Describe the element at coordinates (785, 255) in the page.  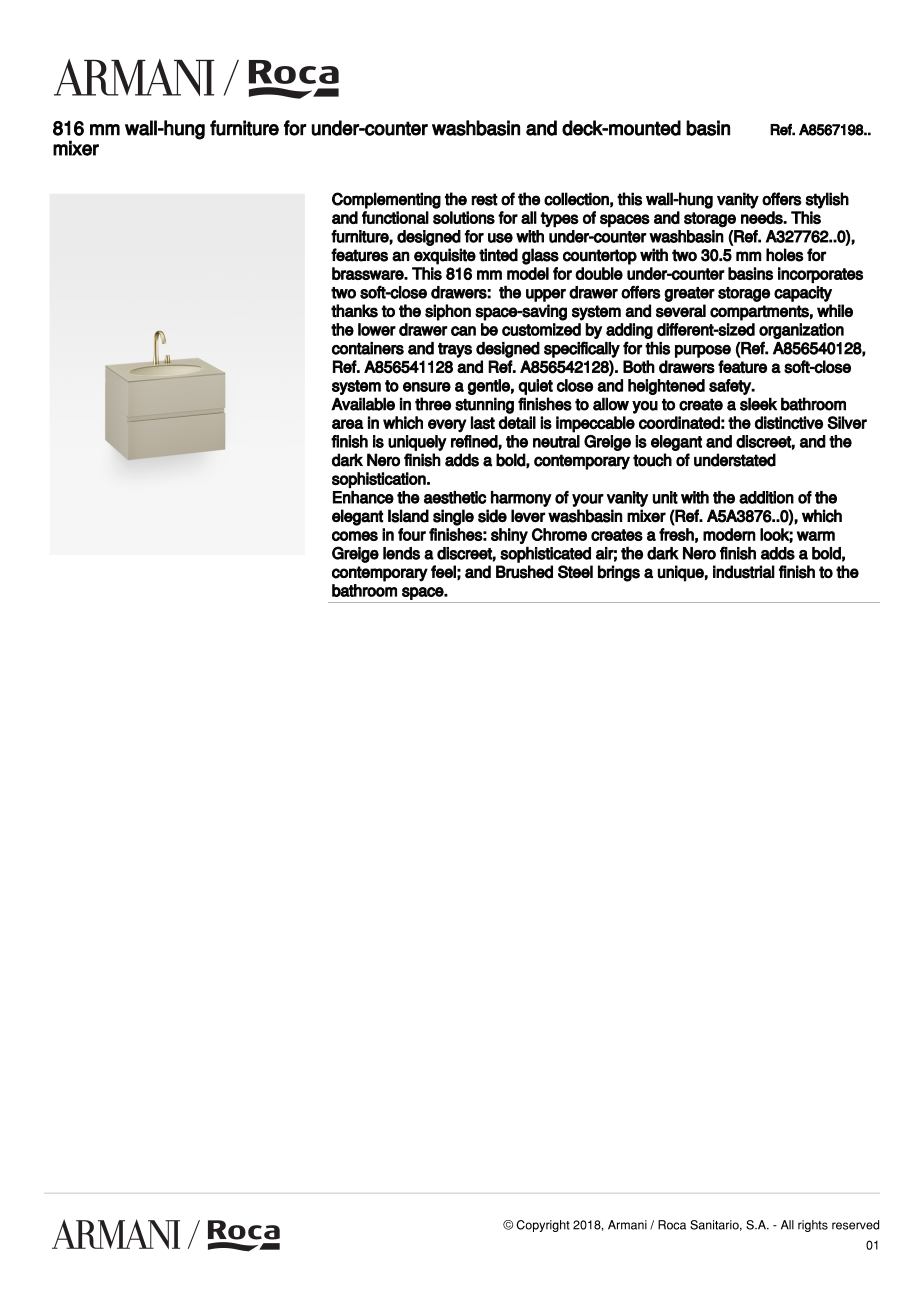
I see `holes` at that location.
